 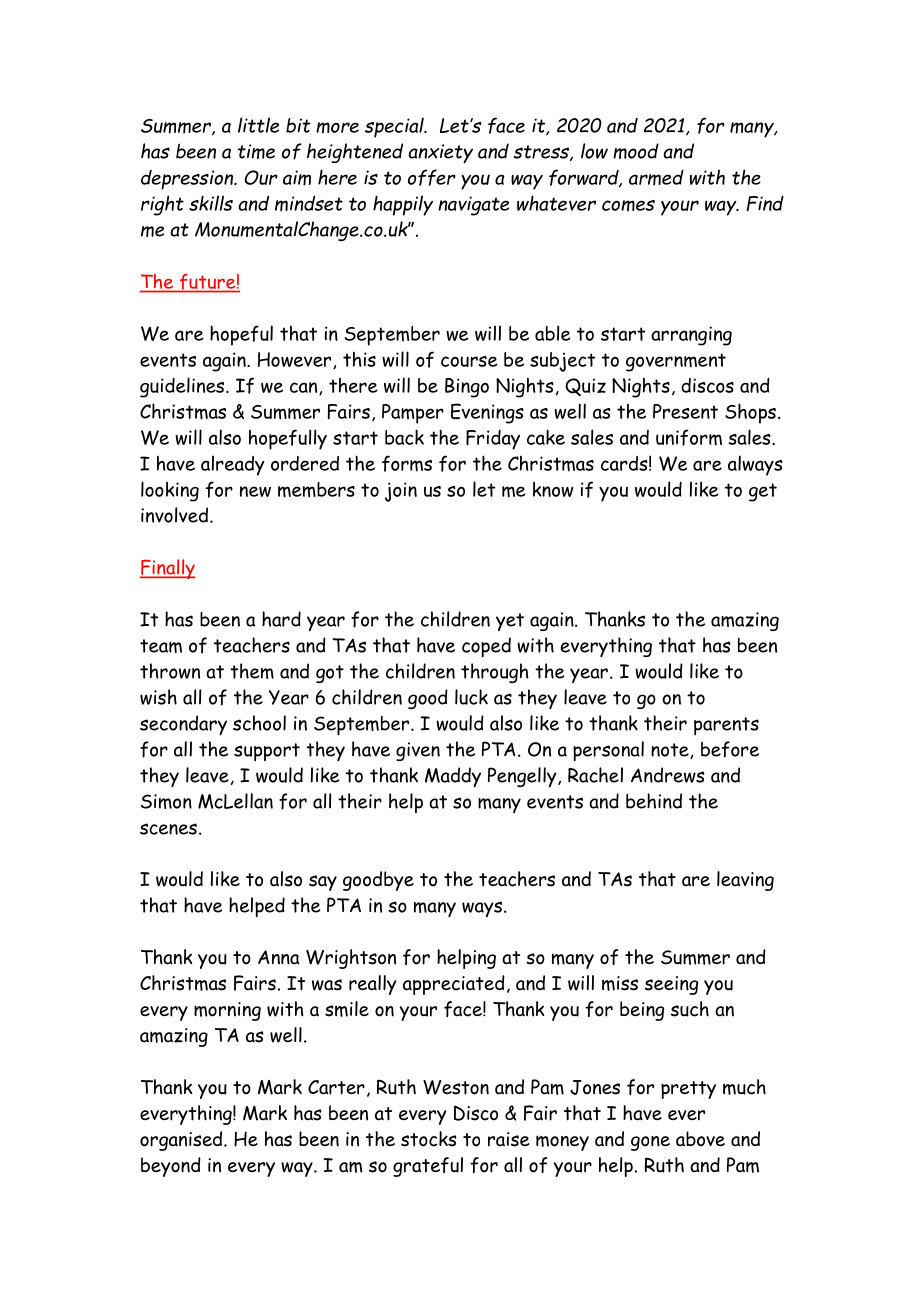 I want to click on behind, so click(x=654, y=801).
